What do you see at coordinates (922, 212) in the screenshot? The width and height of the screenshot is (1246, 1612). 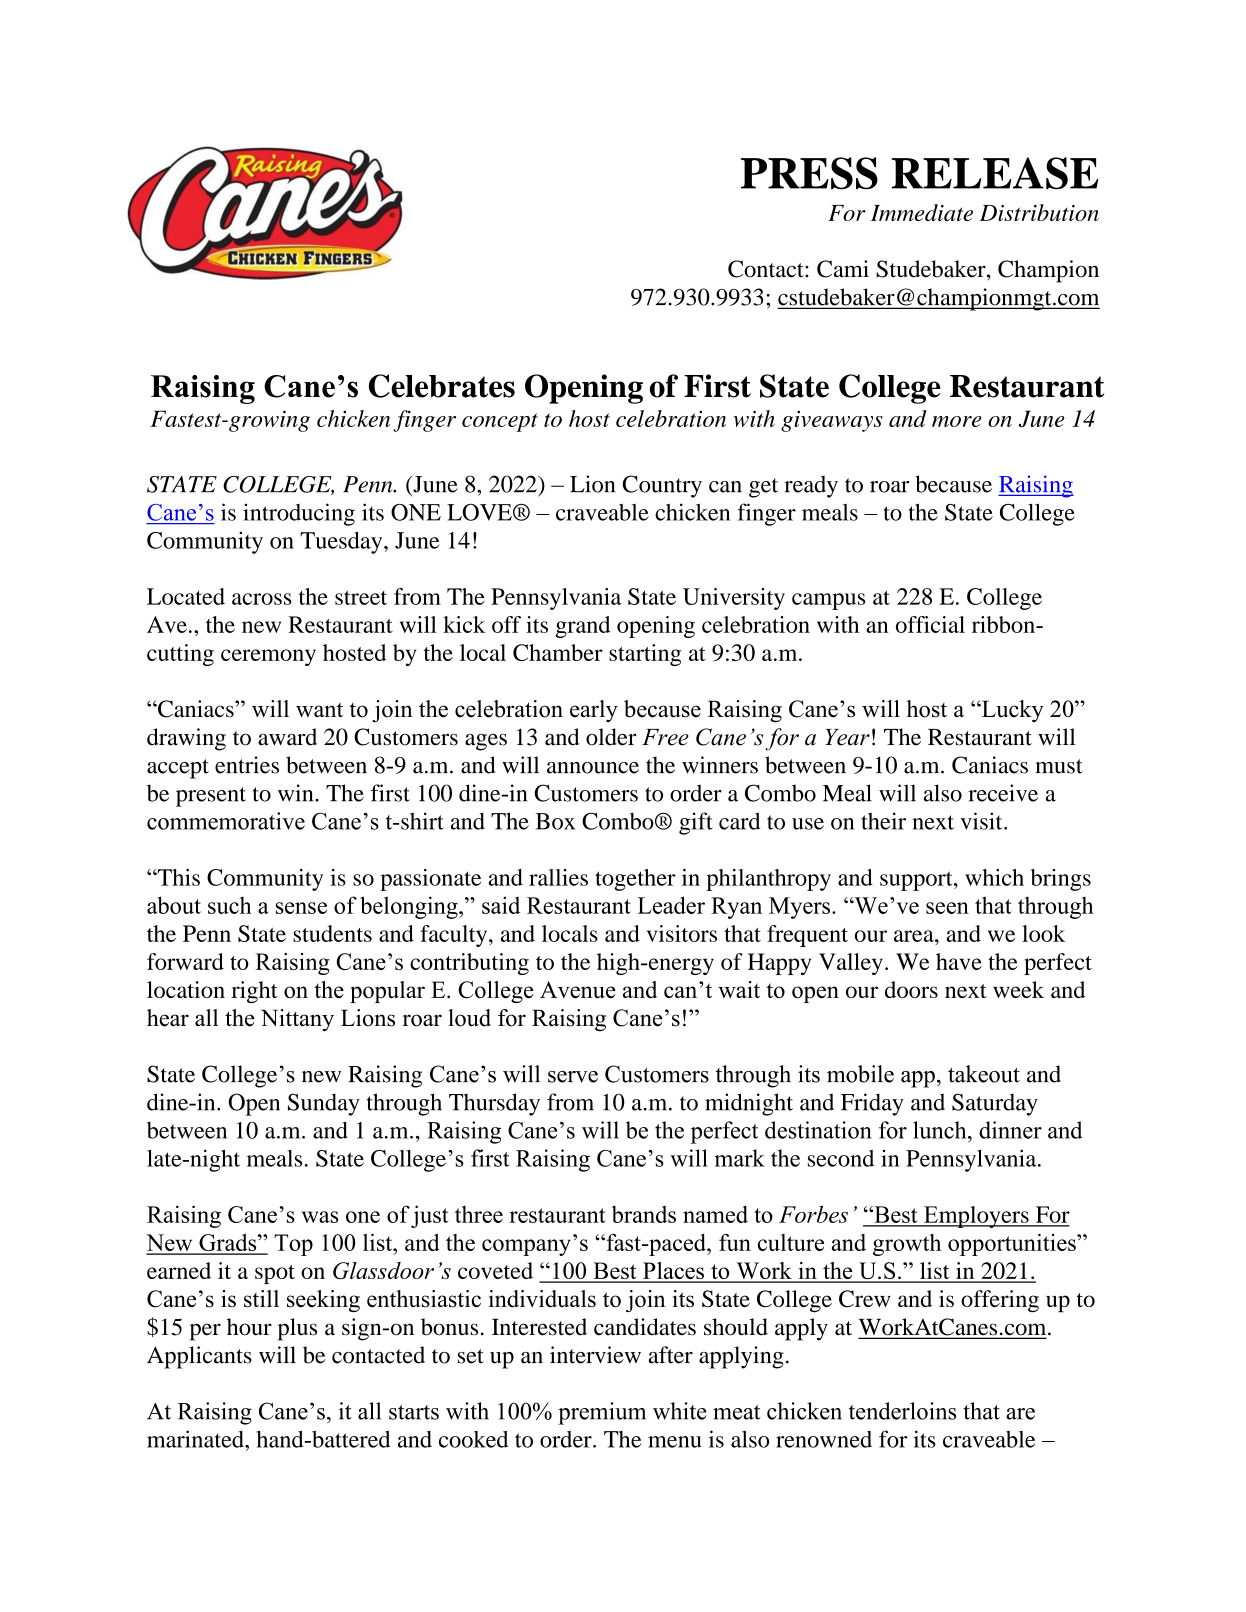 I see `Immediate` at bounding box center [922, 212].
